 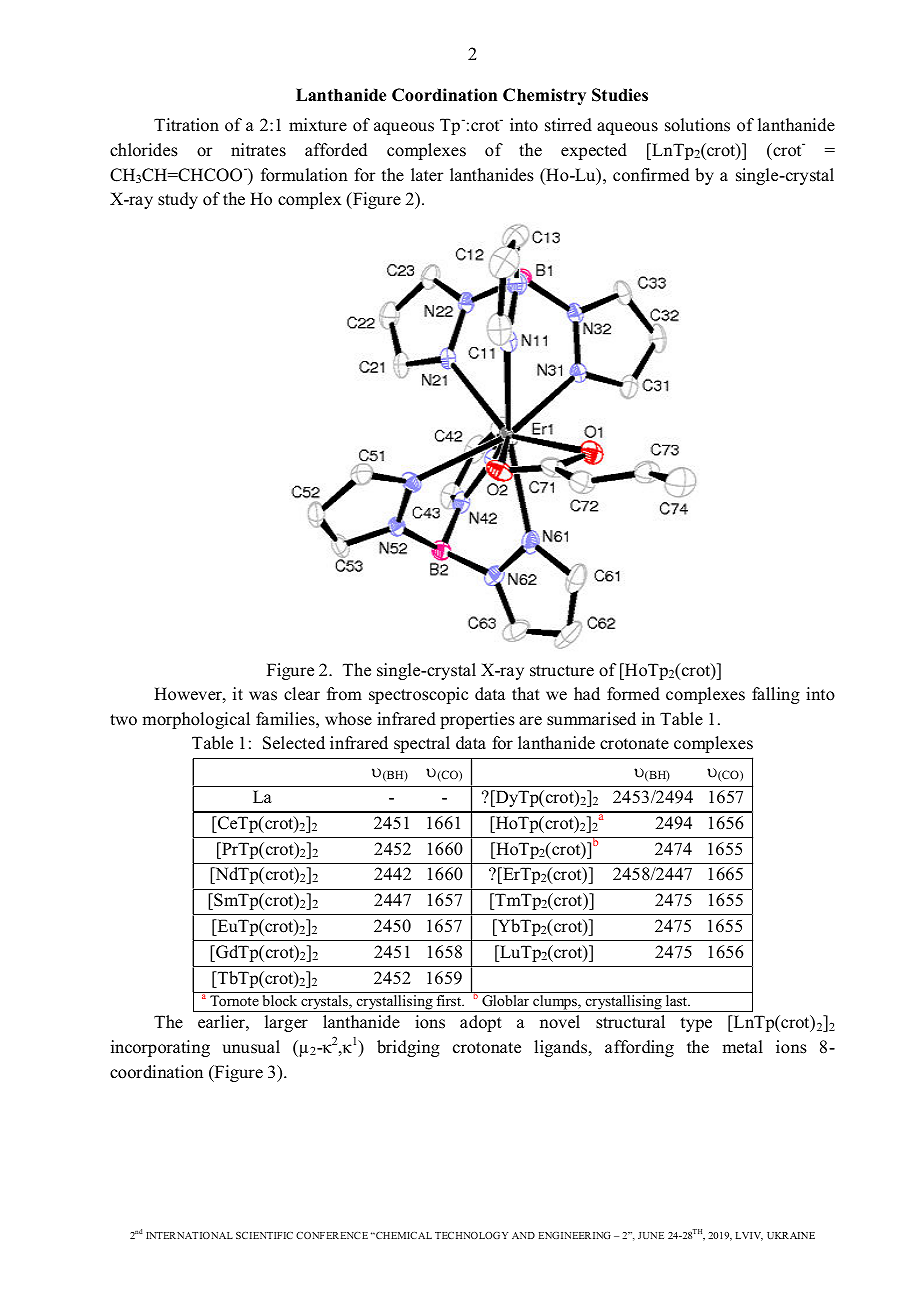 I want to click on confirmed, so click(x=651, y=175).
